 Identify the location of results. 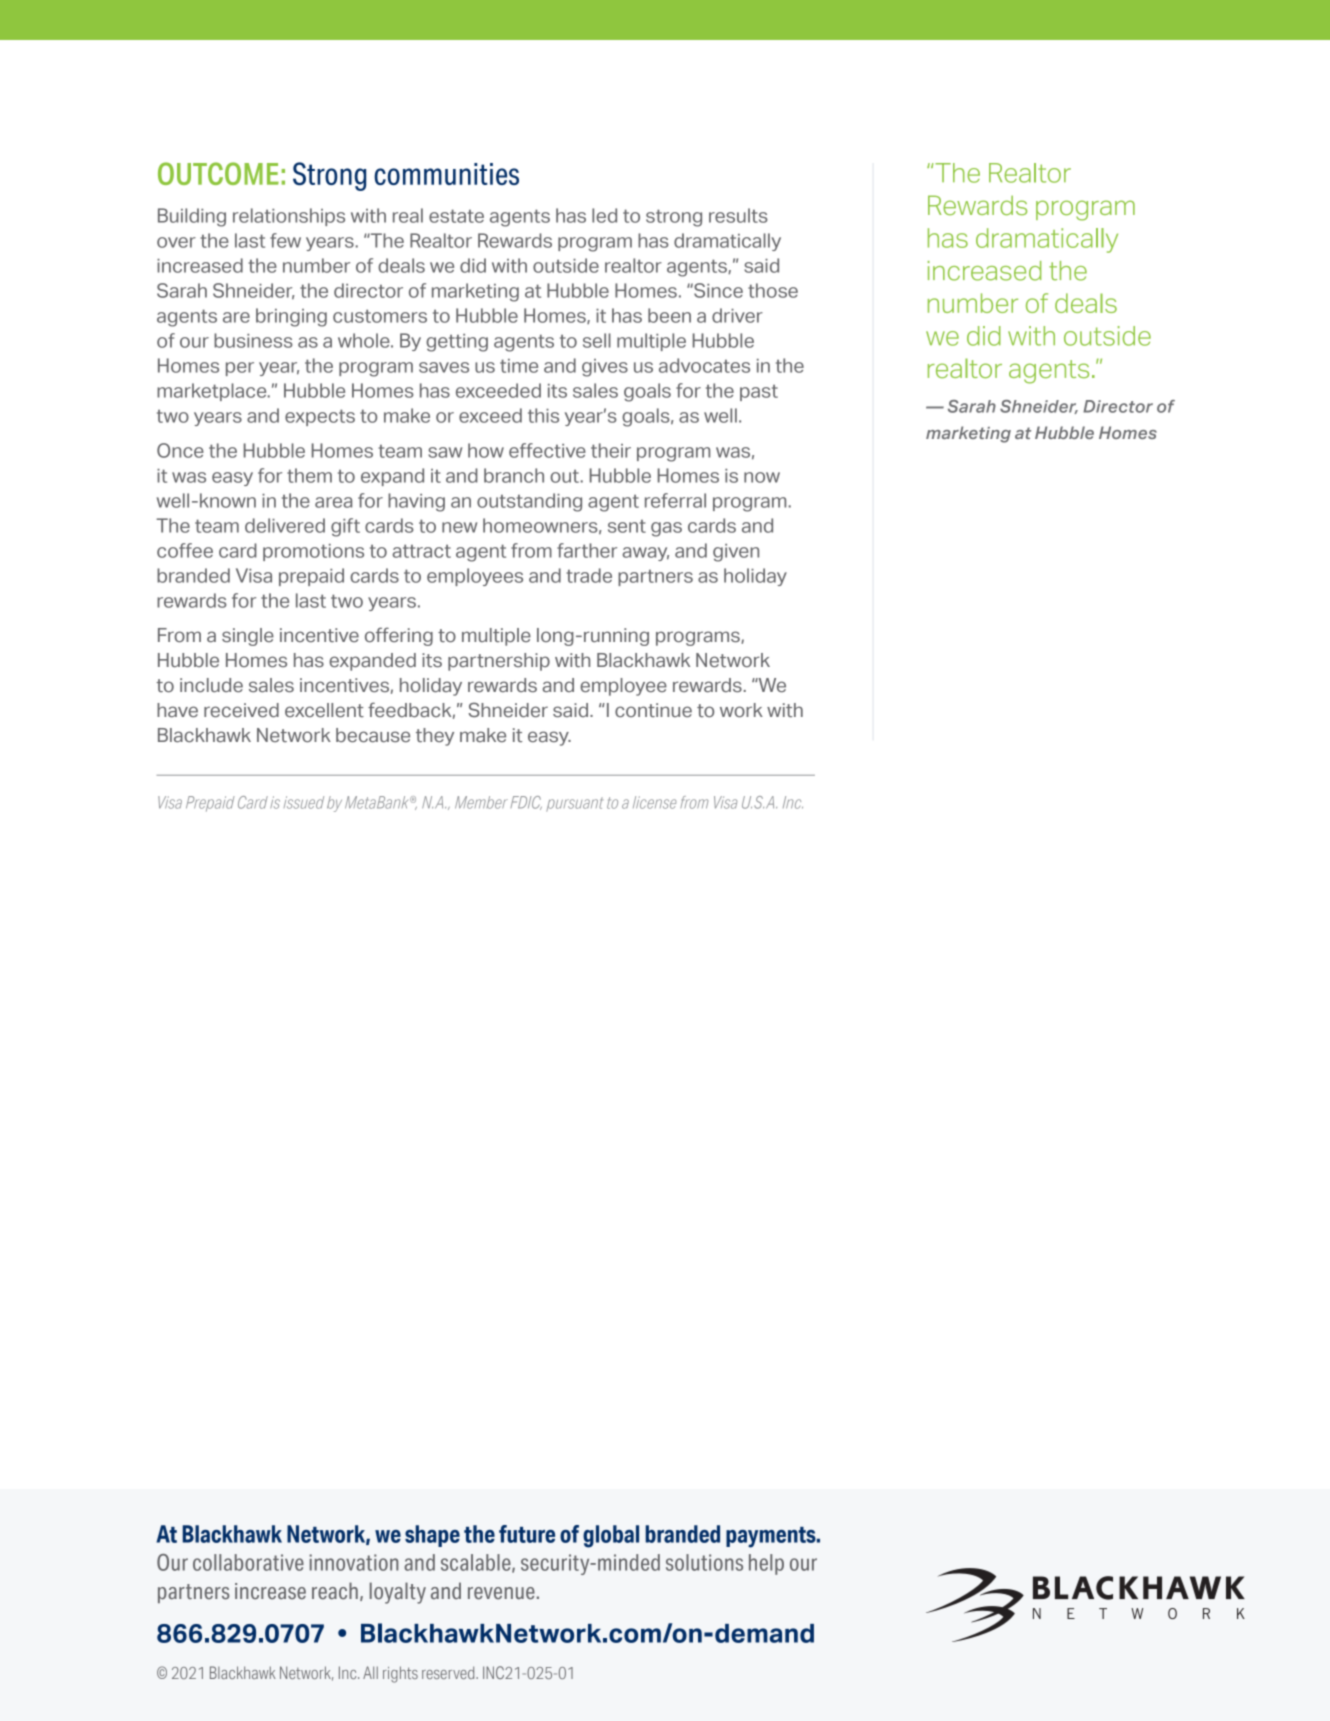
(738, 215).
